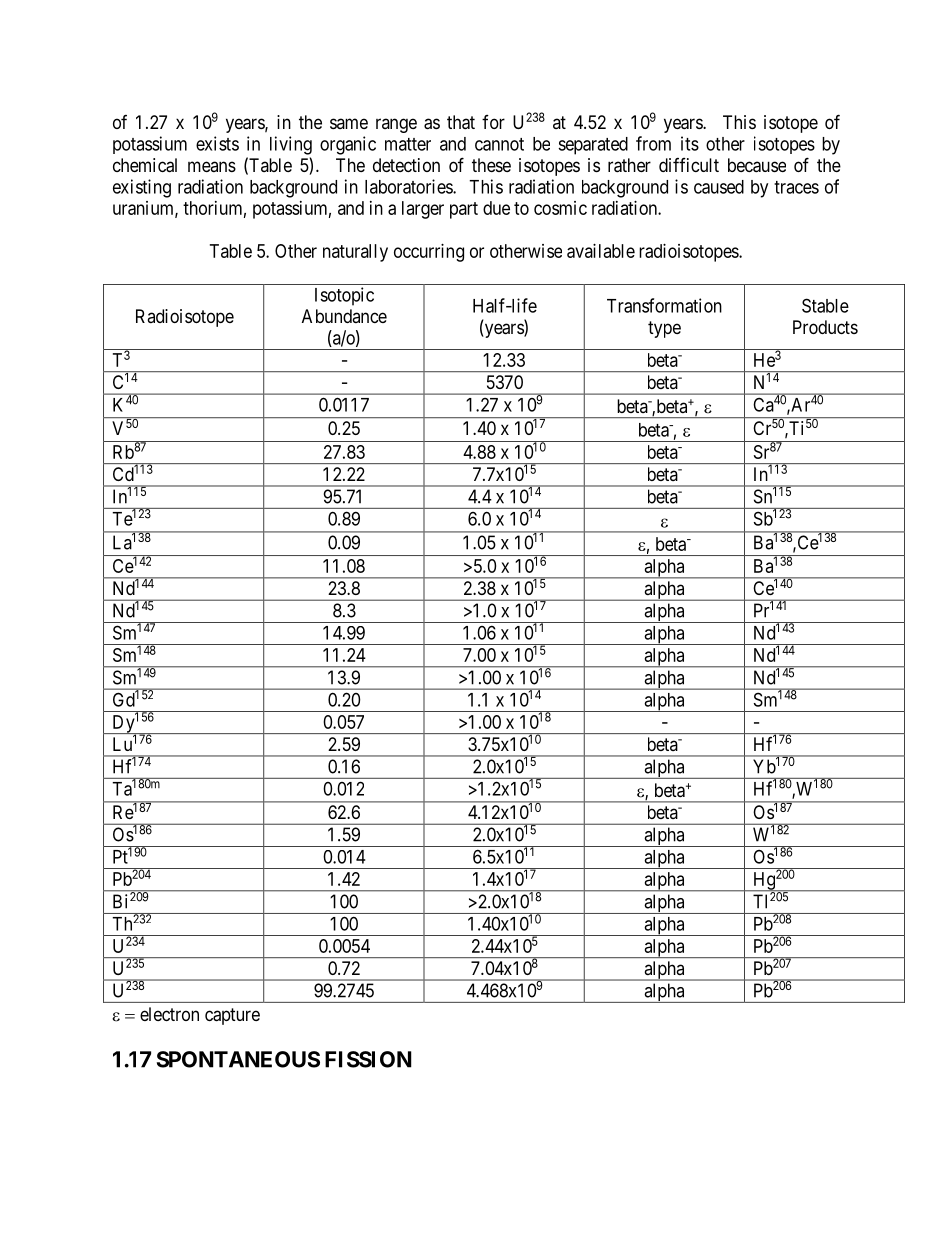  What do you see at coordinates (232, 1016) in the page?
I see `capture` at bounding box center [232, 1016].
